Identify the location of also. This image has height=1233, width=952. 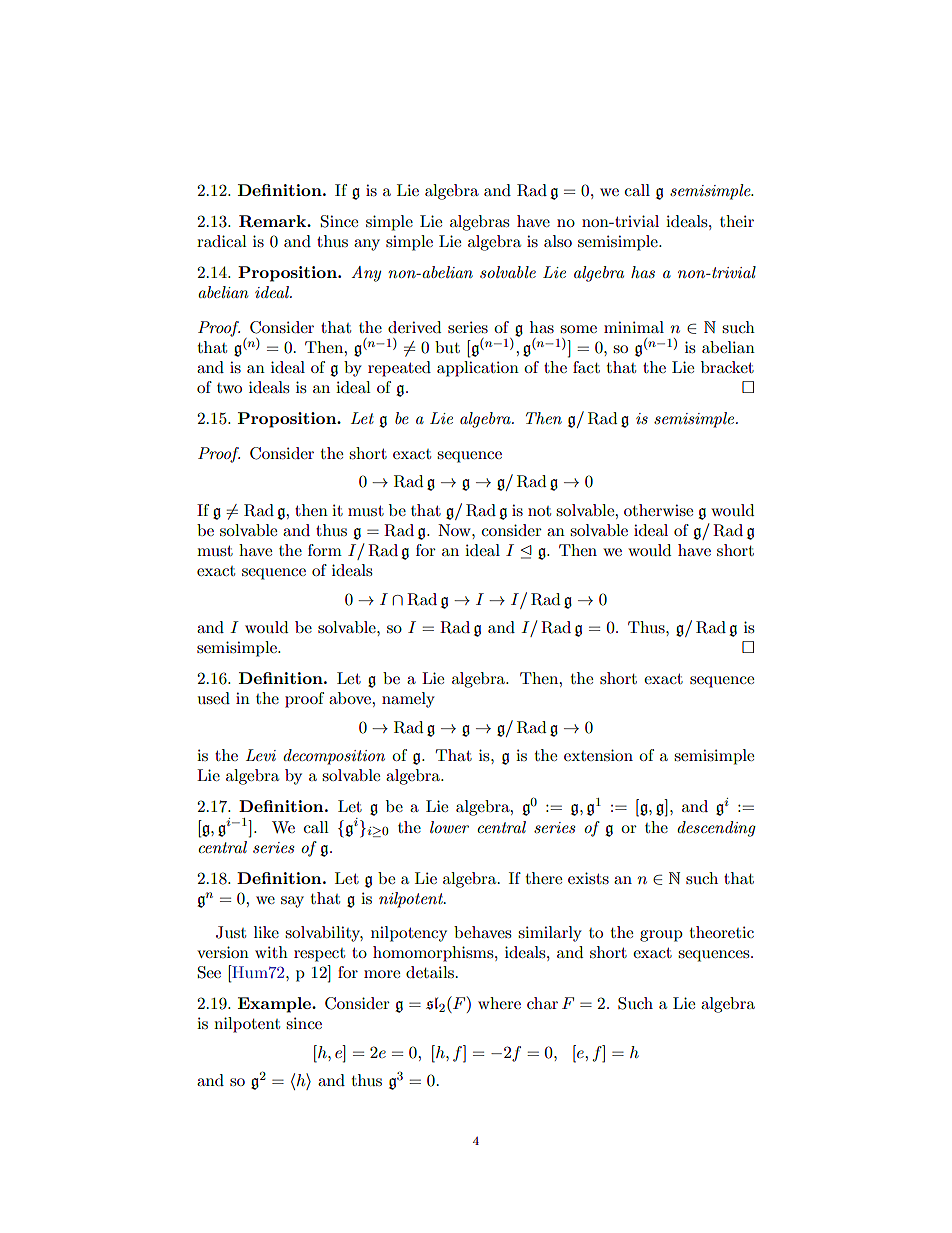
(558, 241).
